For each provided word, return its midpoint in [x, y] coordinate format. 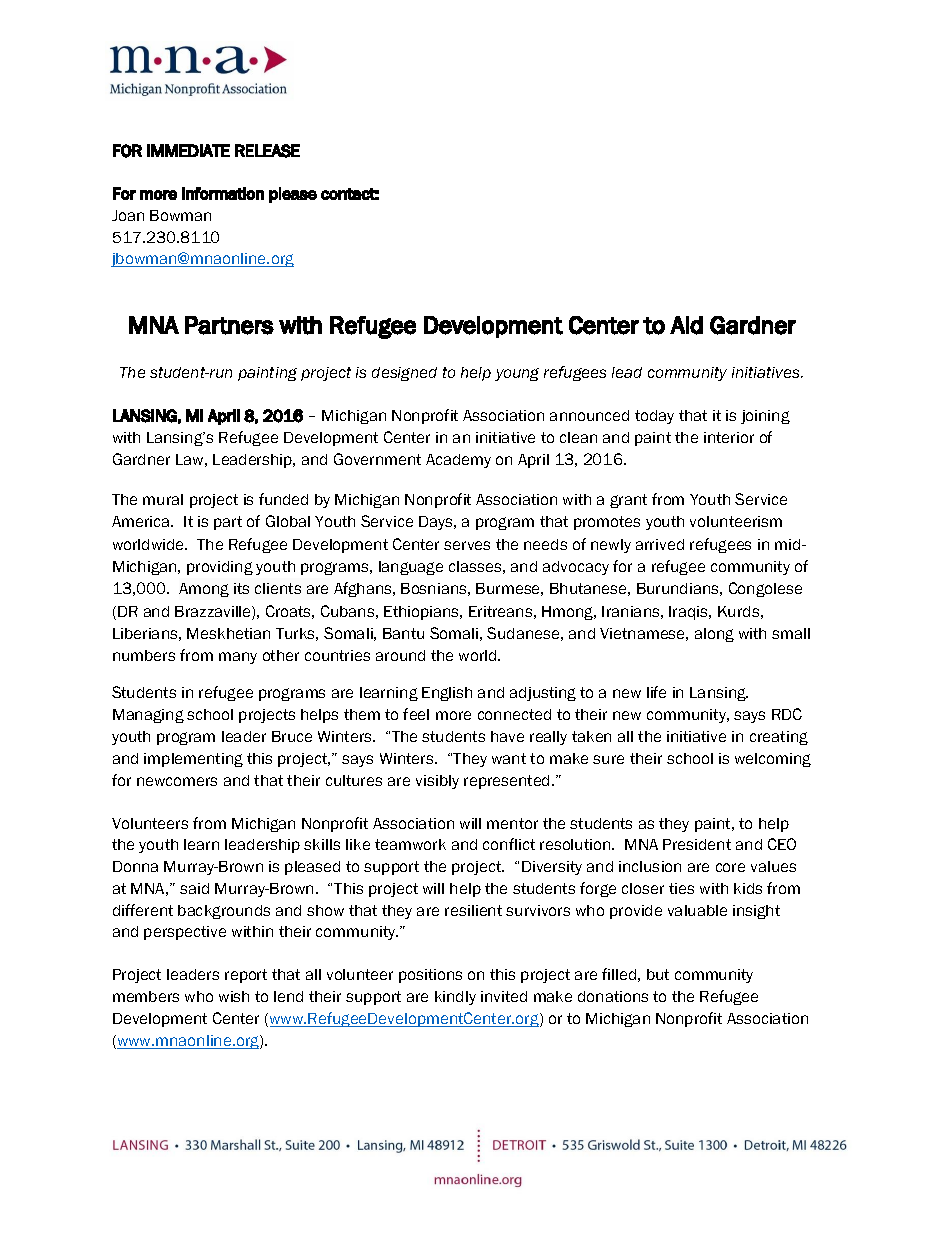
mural [163, 499]
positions [430, 976]
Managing [148, 716]
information [223, 193]
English [447, 694]
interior [729, 437]
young [517, 374]
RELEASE [267, 151]
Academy [458, 461]
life [656, 692]
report [246, 976]
